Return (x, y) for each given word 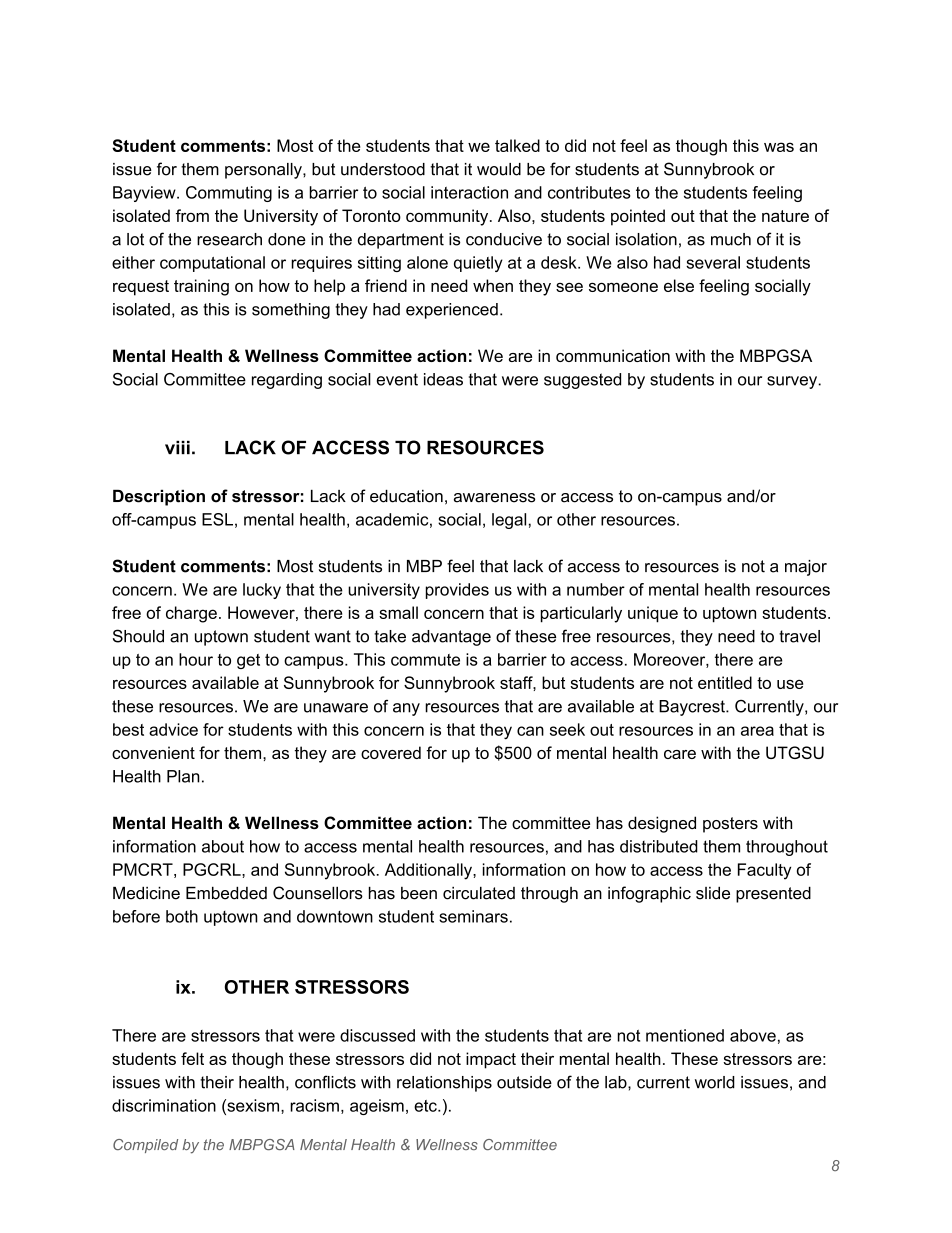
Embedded (226, 893)
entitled (725, 682)
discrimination (164, 1105)
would (499, 169)
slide (713, 893)
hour (196, 659)
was (779, 147)
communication (613, 355)
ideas (443, 379)
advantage (451, 638)
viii (177, 447)
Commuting (229, 194)
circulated (479, 893)
